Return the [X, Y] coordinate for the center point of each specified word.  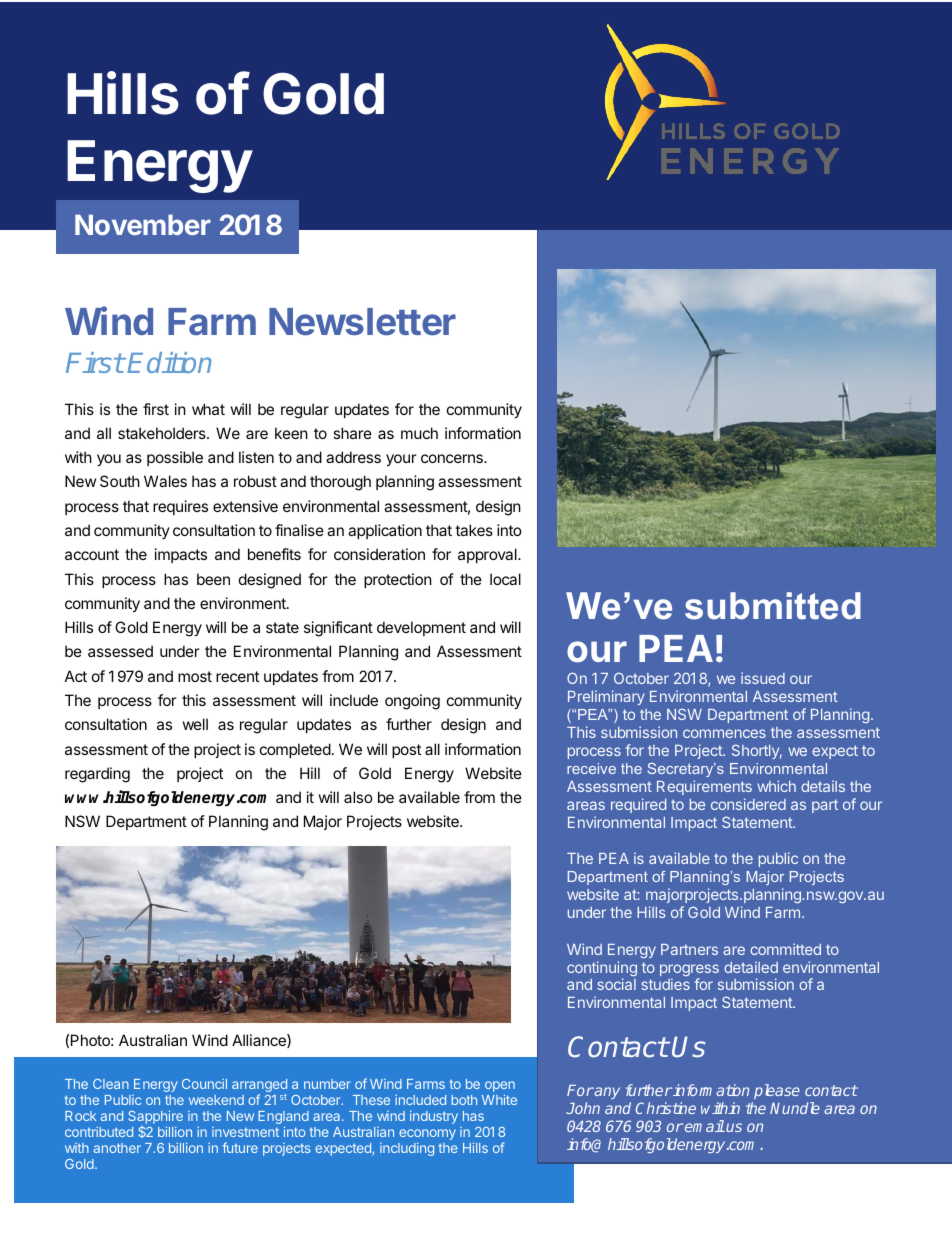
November [143, 224]
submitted [773, 606]
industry [434, 1117]
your [401, 460]
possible [175, 458]
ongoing [412, 702]
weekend [216, 1100]
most [195, 676]
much [419, 433]
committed [785, 949]
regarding [97, 775]
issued [763, 678]
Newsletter [362, 322]
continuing [602, 970]
